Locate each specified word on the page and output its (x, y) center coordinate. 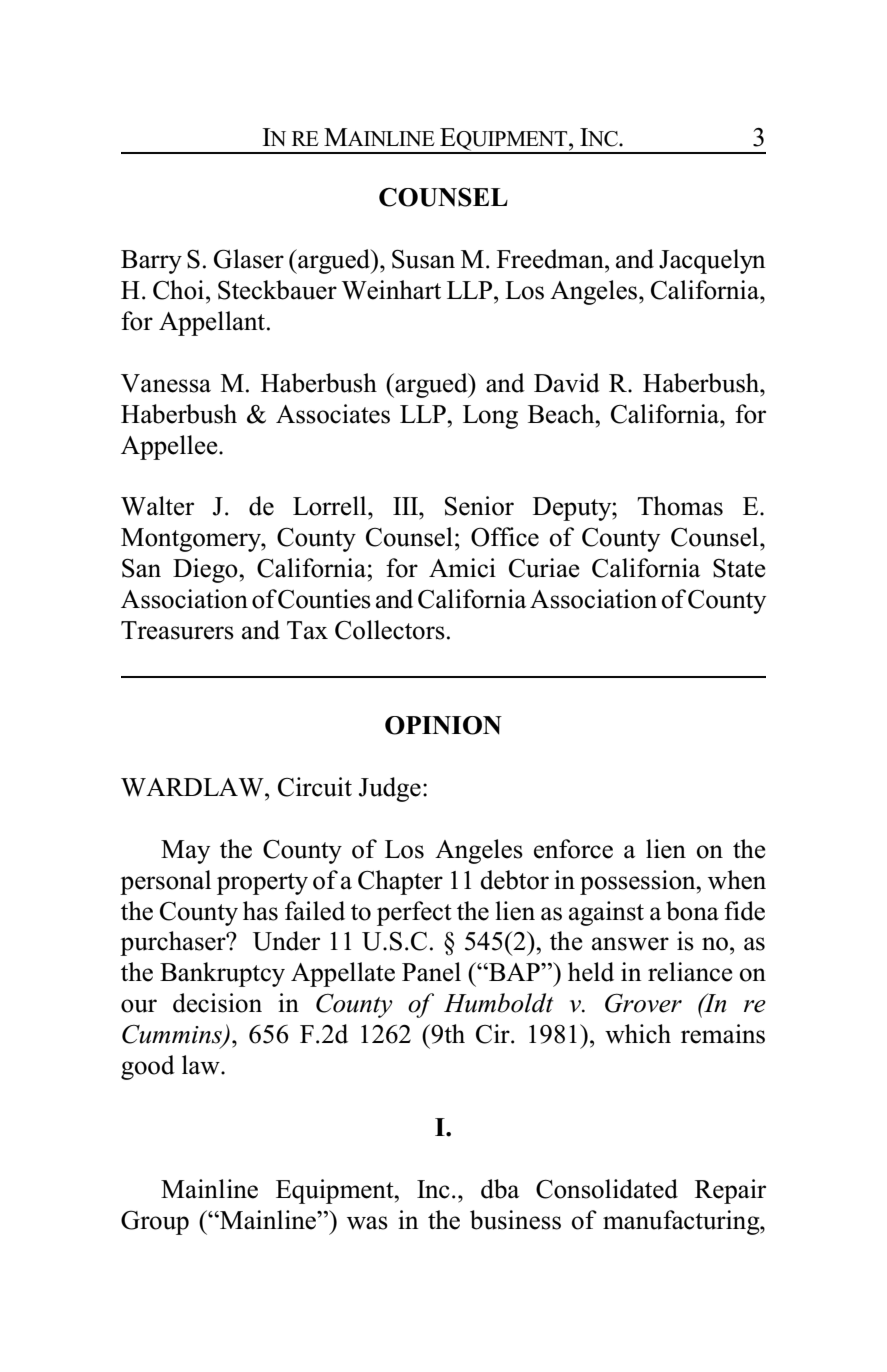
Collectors (390, 630)
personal (165, 882)
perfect (414, 913)
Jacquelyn (712, 261)
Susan (423, 259)
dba (500, 1189)
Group (155, 1222)
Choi (180, 290)
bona (692, 911)
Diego (206, 570)
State (739, 568)
